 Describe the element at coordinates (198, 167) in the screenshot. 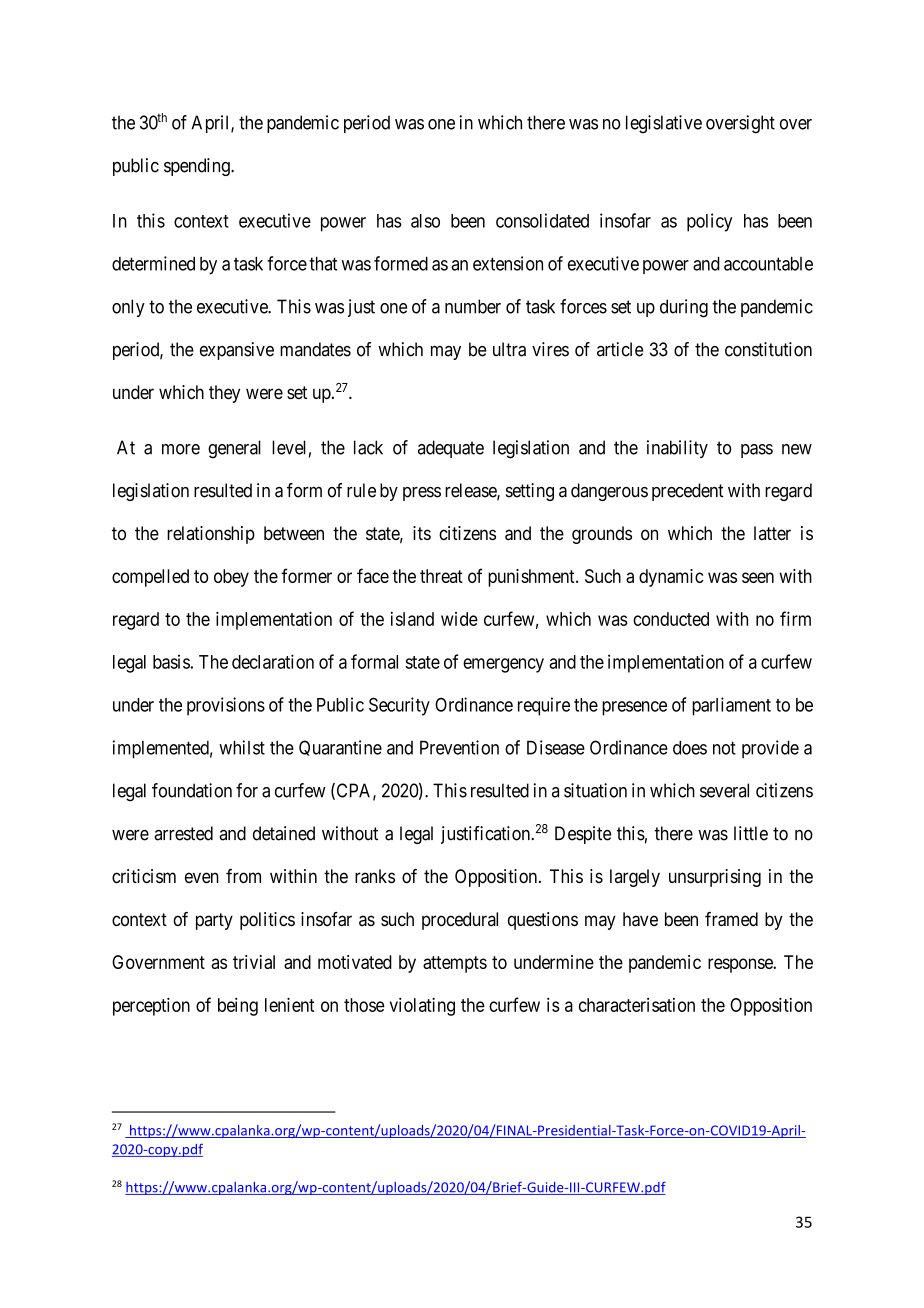

I see `spending` at that location.
